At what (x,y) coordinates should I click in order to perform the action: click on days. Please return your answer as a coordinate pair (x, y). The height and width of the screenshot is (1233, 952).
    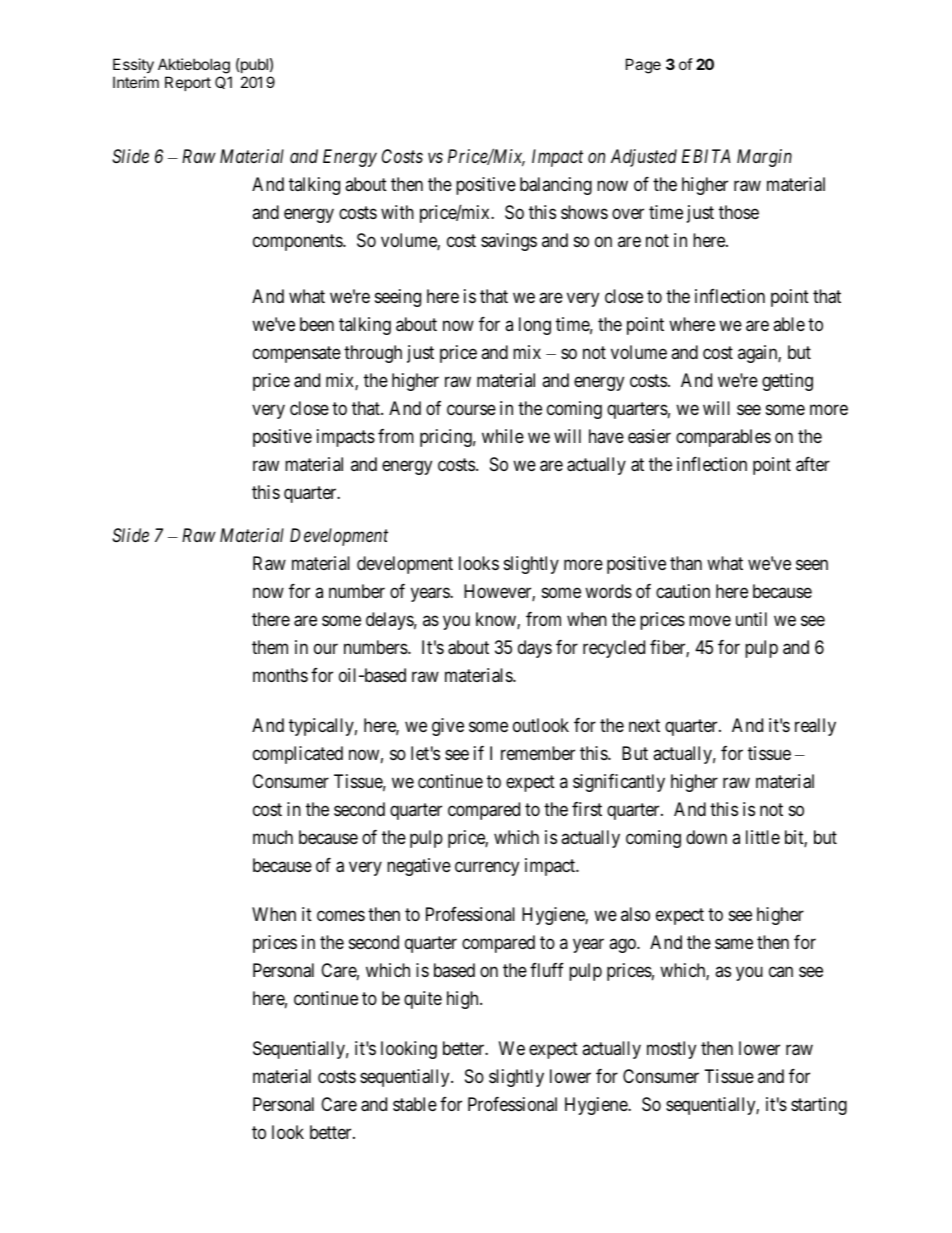
    Looking at the image, I should click on (535, 649).
